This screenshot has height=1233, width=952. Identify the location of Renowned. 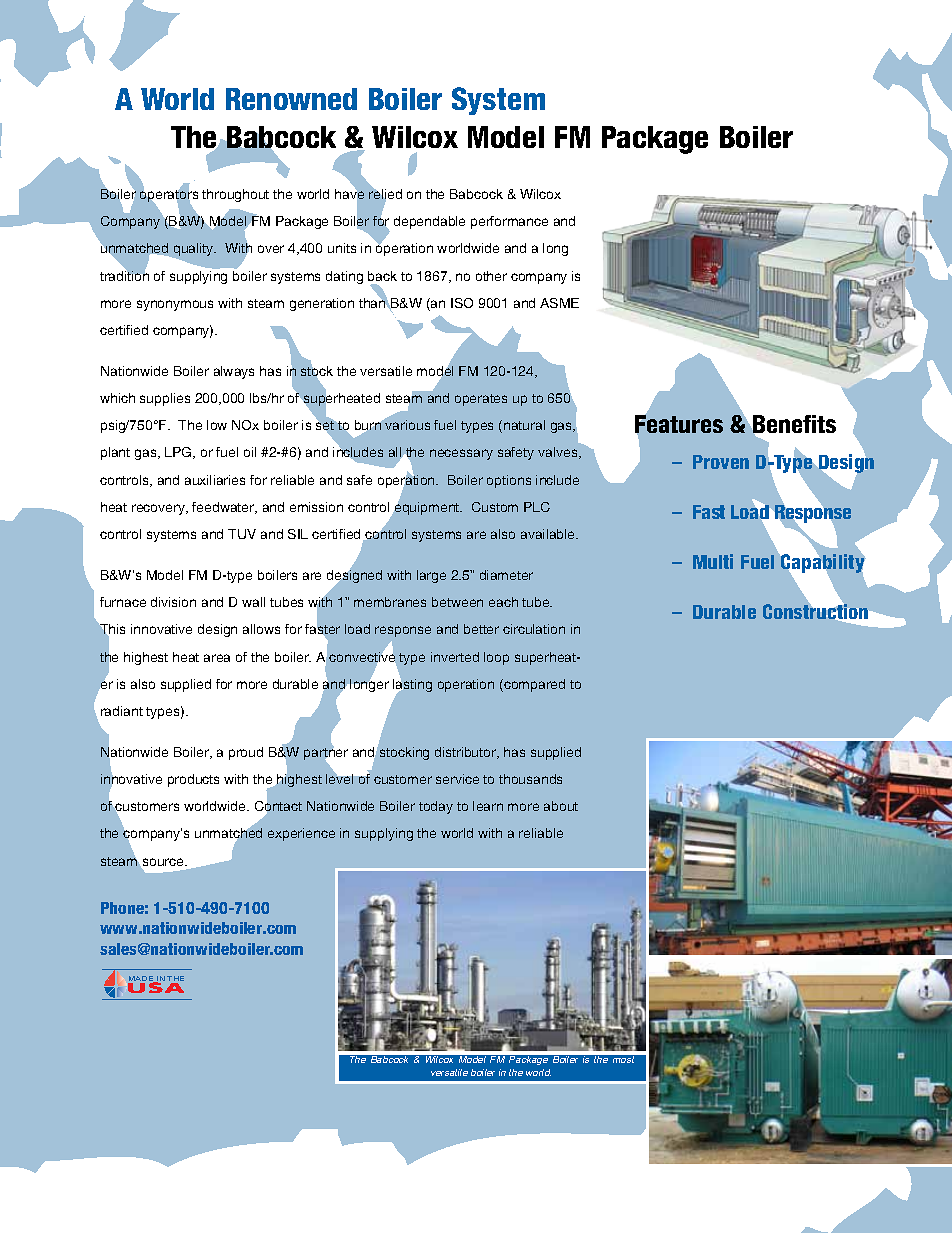
(291, 99).
